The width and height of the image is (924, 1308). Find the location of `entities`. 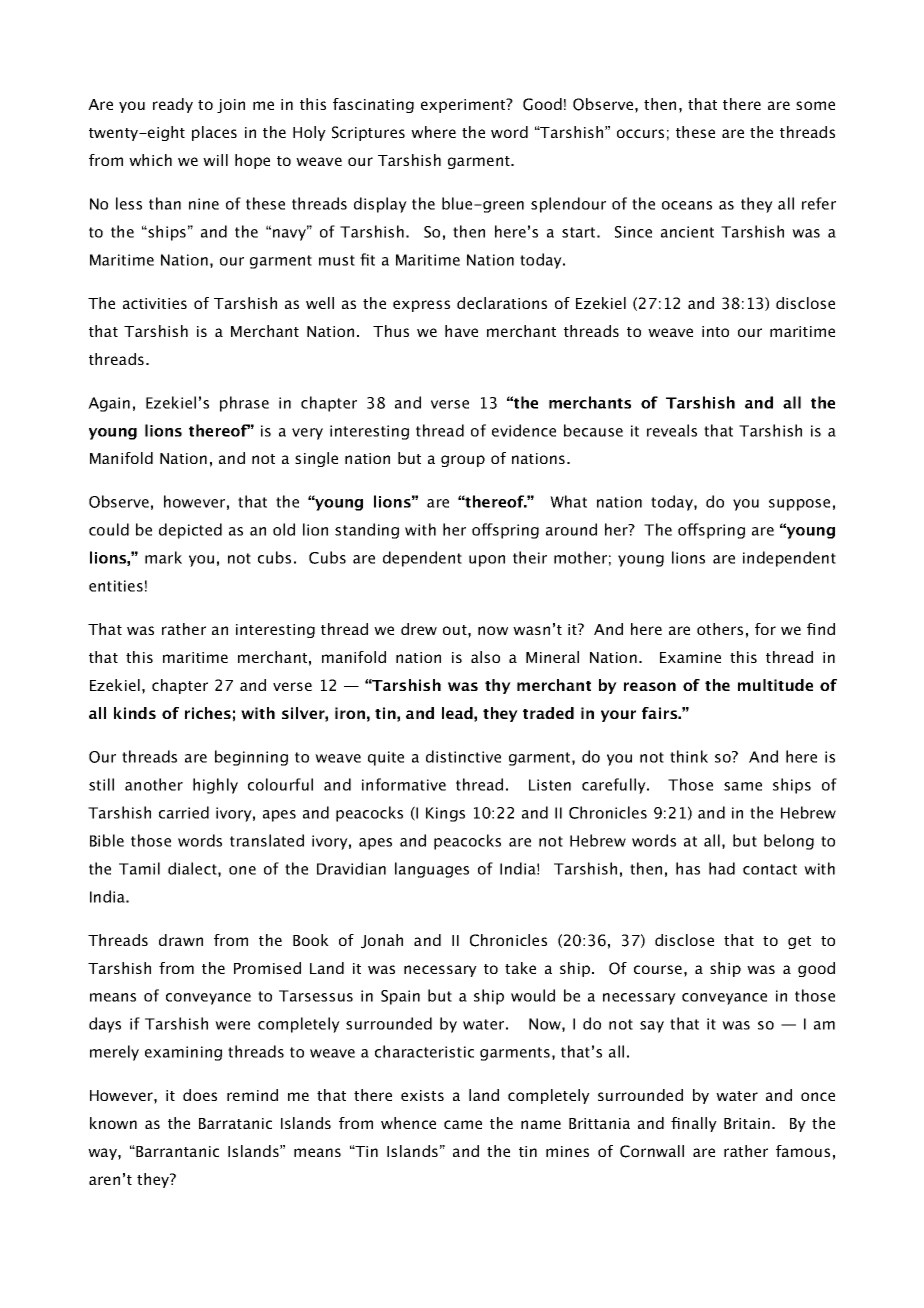

entities is located at coordinates (116, 586).
